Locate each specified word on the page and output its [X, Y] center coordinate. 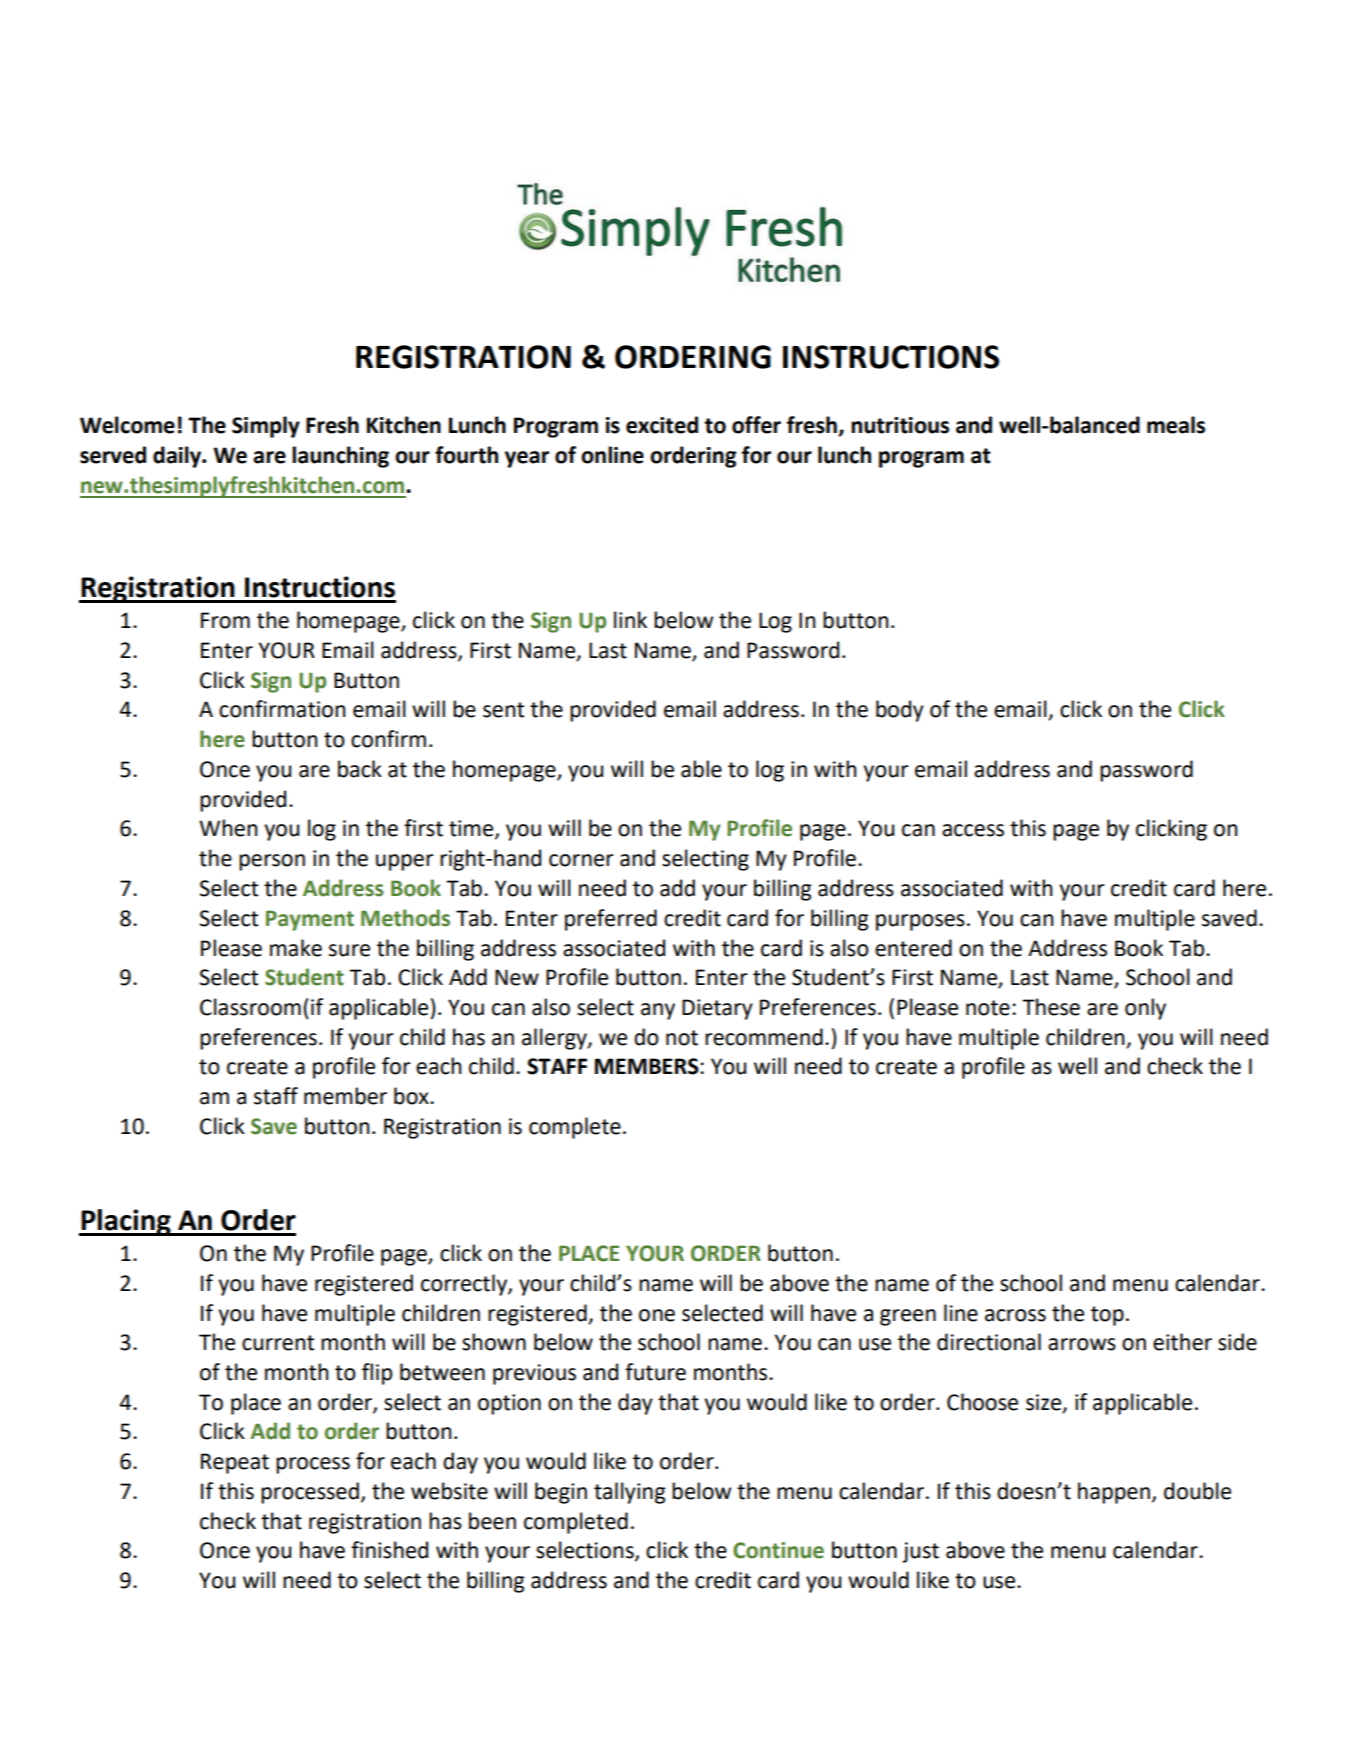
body [900, 711]
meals [1176, 425]
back [360, 769]
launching [340, 457]
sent [503, 710]
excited [662, 425]
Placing [126, 1222]
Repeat [235, 1463]
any [658, 1011]
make [296, 948]
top [1107, 1316]
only [1145, 1009]
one [657, 1315]
